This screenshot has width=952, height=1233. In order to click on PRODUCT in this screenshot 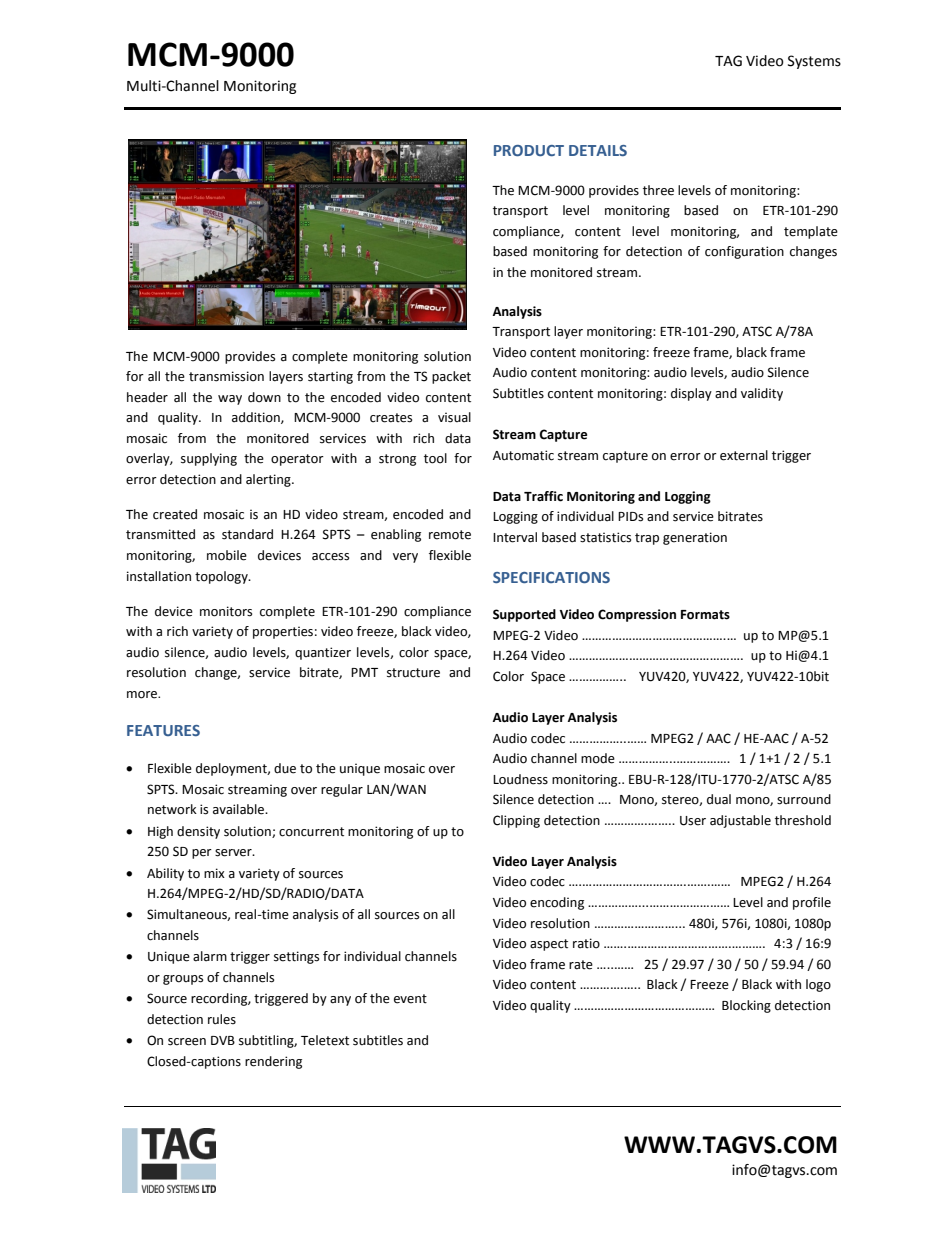, I will do `click(529, 150)`.
